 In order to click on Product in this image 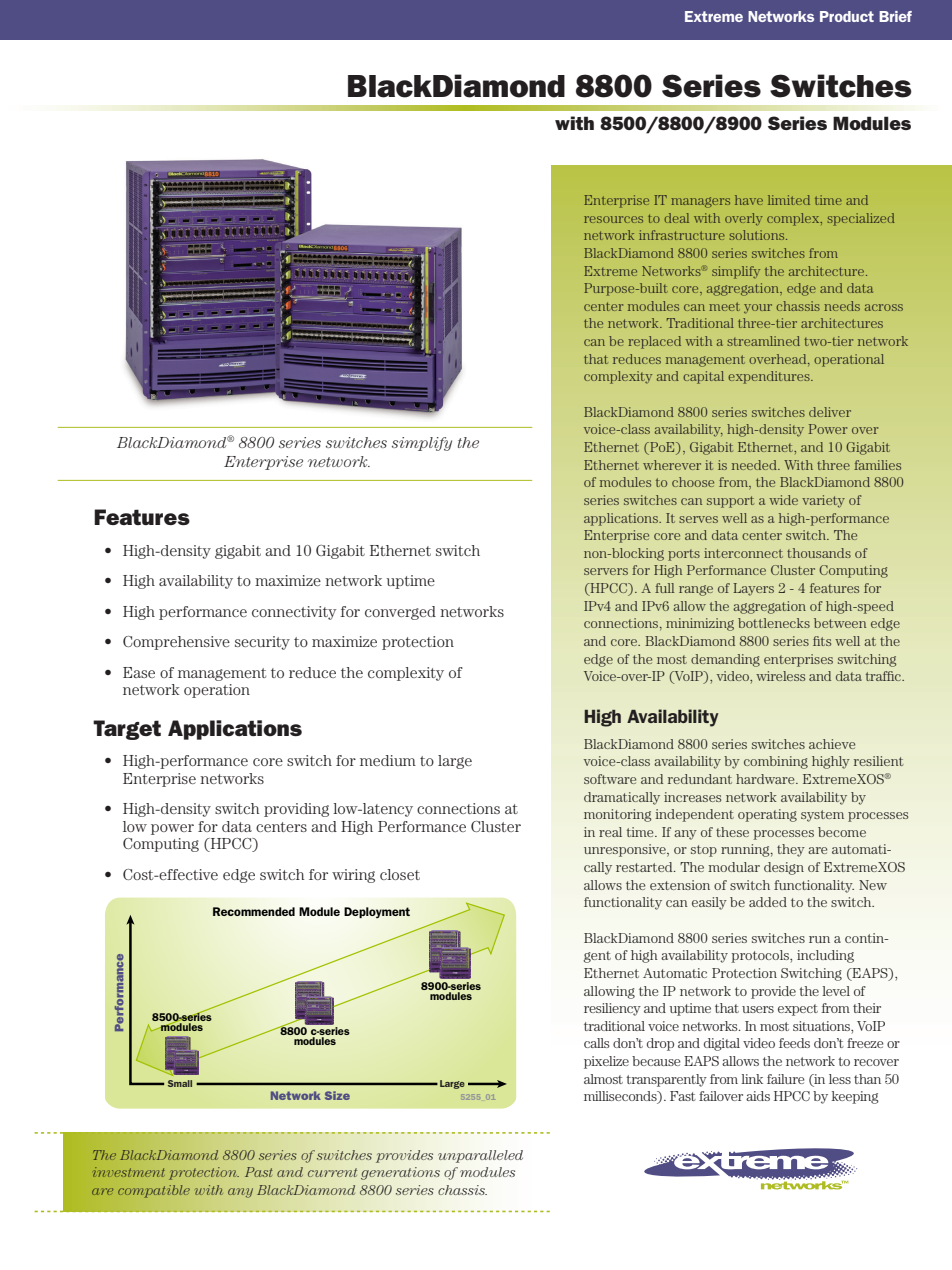, I will do `click(847, 16)`.
